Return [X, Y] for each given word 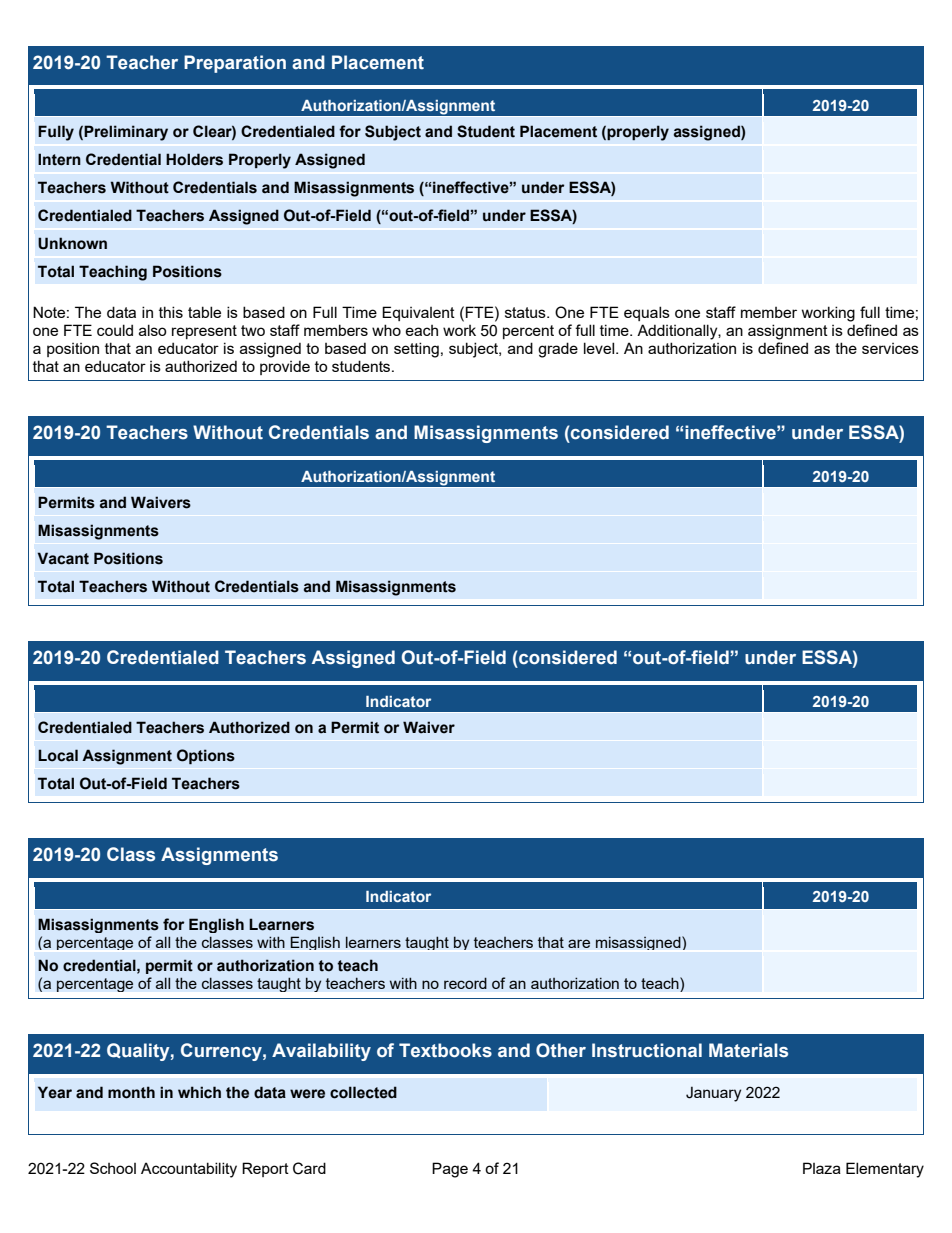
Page [450, 1170]
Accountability [189, 1170]
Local [58, 755]
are [579, 943]
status [526, 312]
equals [647, 313]
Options [206, 756]
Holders [194, 159]
